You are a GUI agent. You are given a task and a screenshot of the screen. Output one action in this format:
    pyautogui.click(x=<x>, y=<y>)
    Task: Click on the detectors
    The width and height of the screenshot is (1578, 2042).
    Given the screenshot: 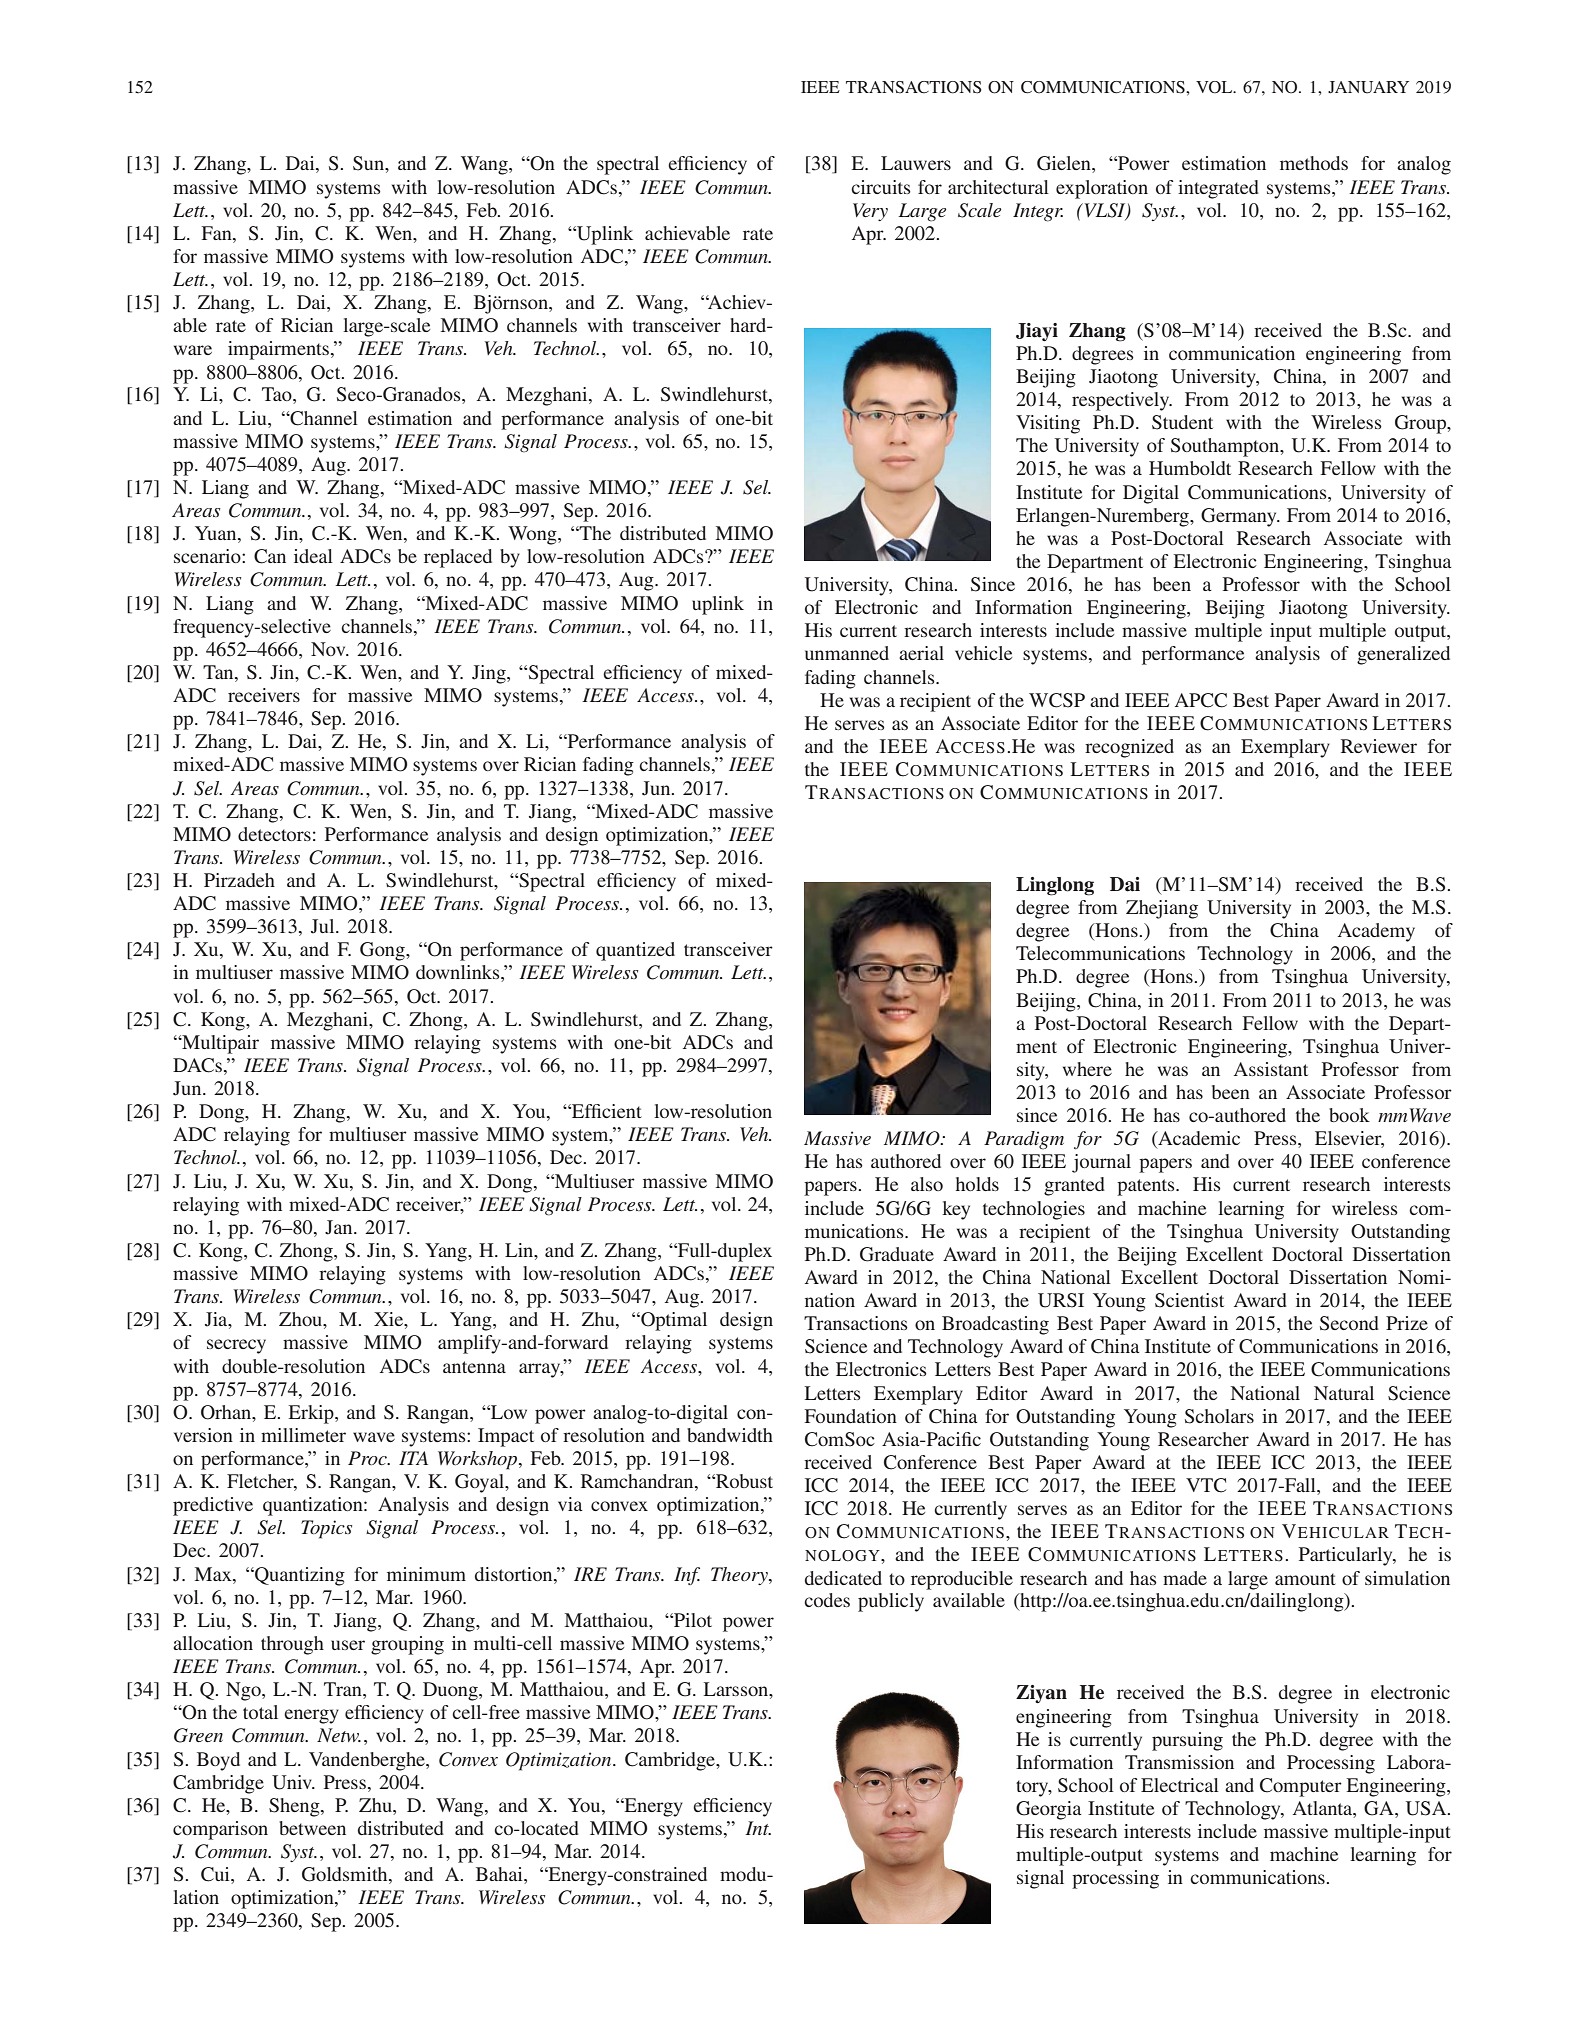 What is the action you would take?
    pyautogui.click(x=274, y=834)
